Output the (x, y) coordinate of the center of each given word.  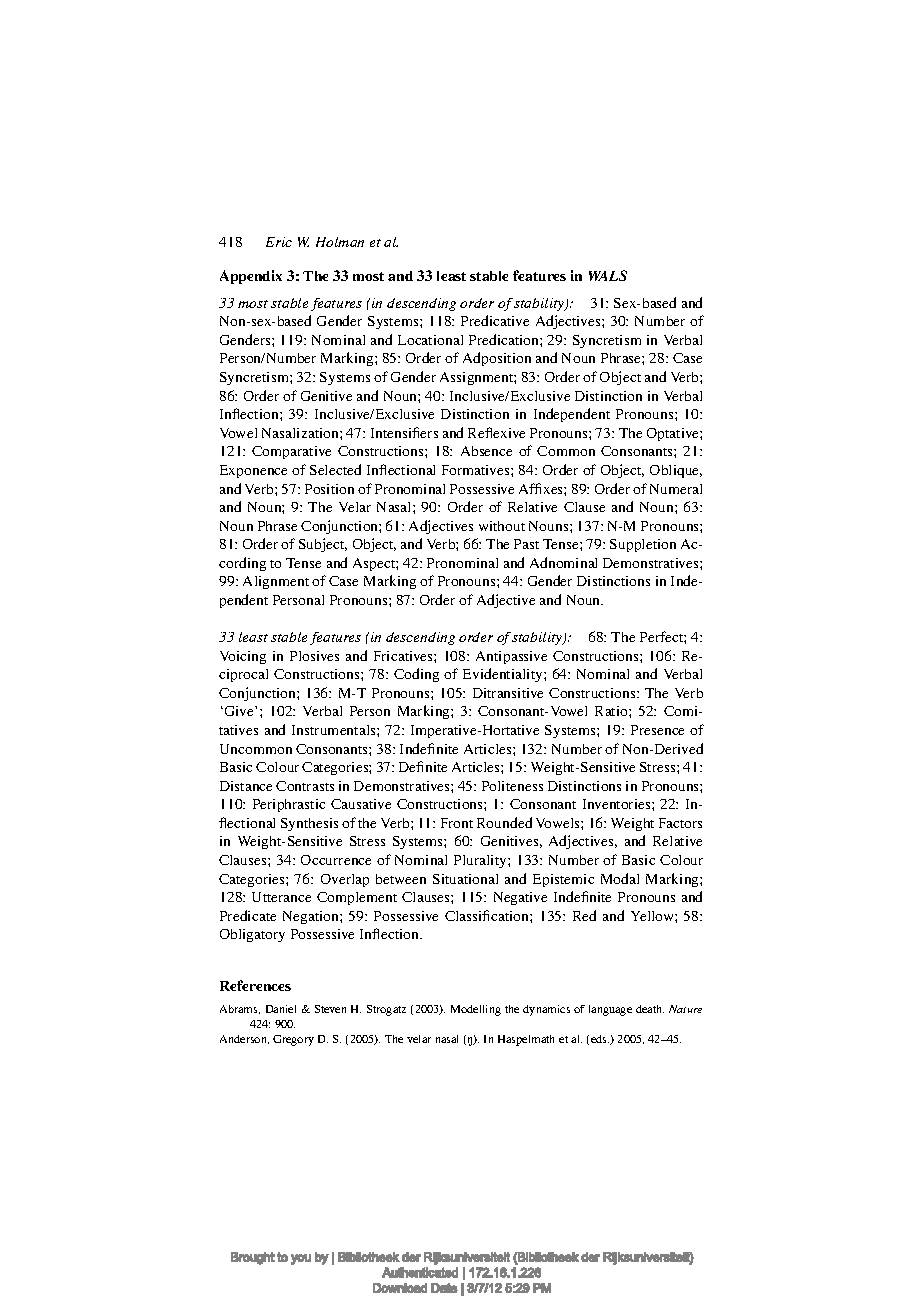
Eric (279, 242)
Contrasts (305, 786)
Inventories (618, 804)
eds (600, 1039)
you (301, 1259)
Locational (430, 340)
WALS (608, 275)
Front (457, 823)
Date (444, 1288)
